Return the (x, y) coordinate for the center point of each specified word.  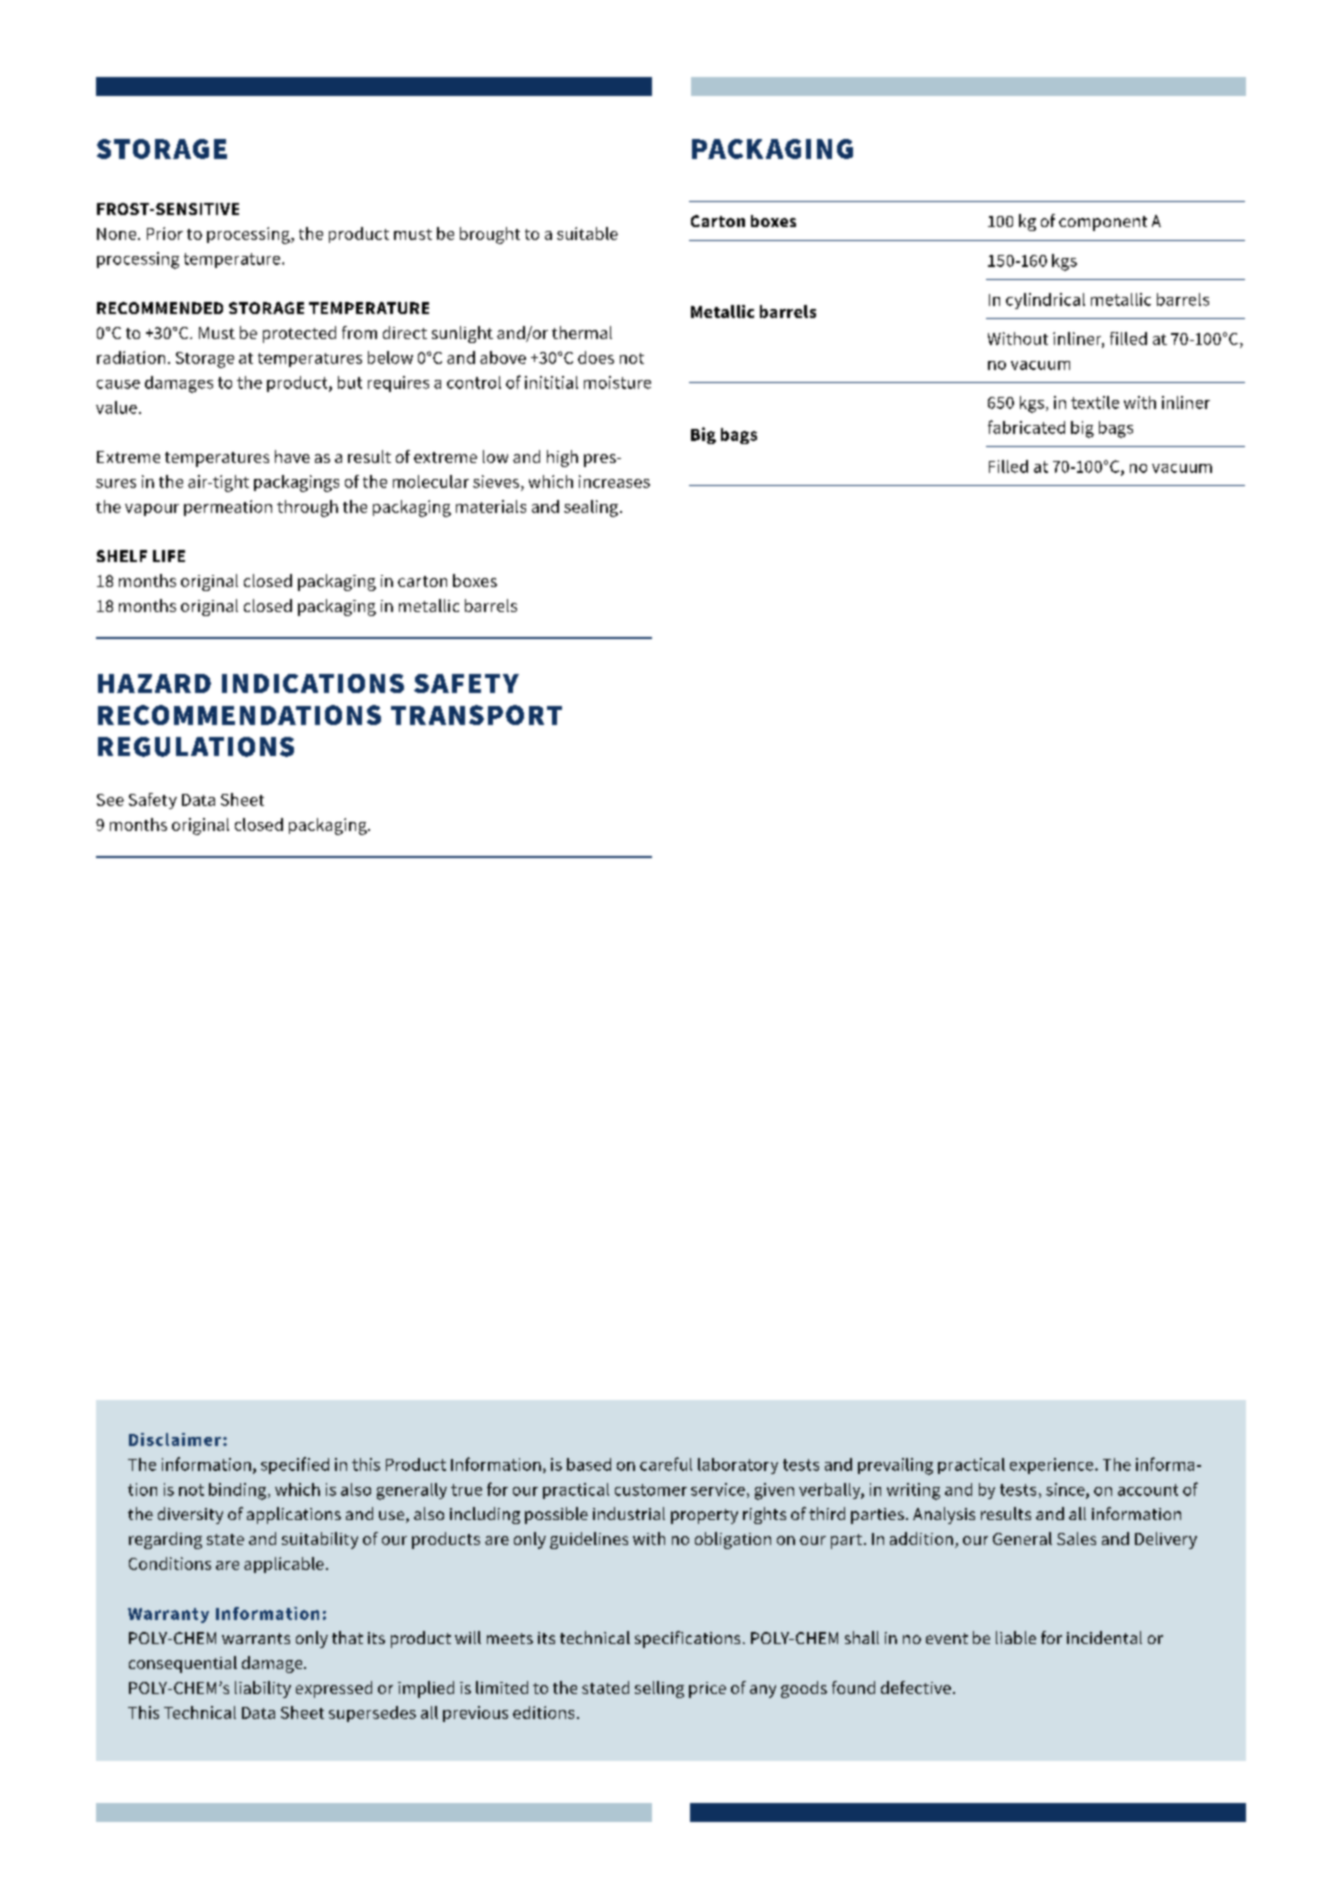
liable (1016, 1637)
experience (1053, 1466)
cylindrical (1045, 301)
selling (659, 1689)
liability (263, 1689)
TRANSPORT (476, 715)
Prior (165, 233)
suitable (587, 233)
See (110, 800)
